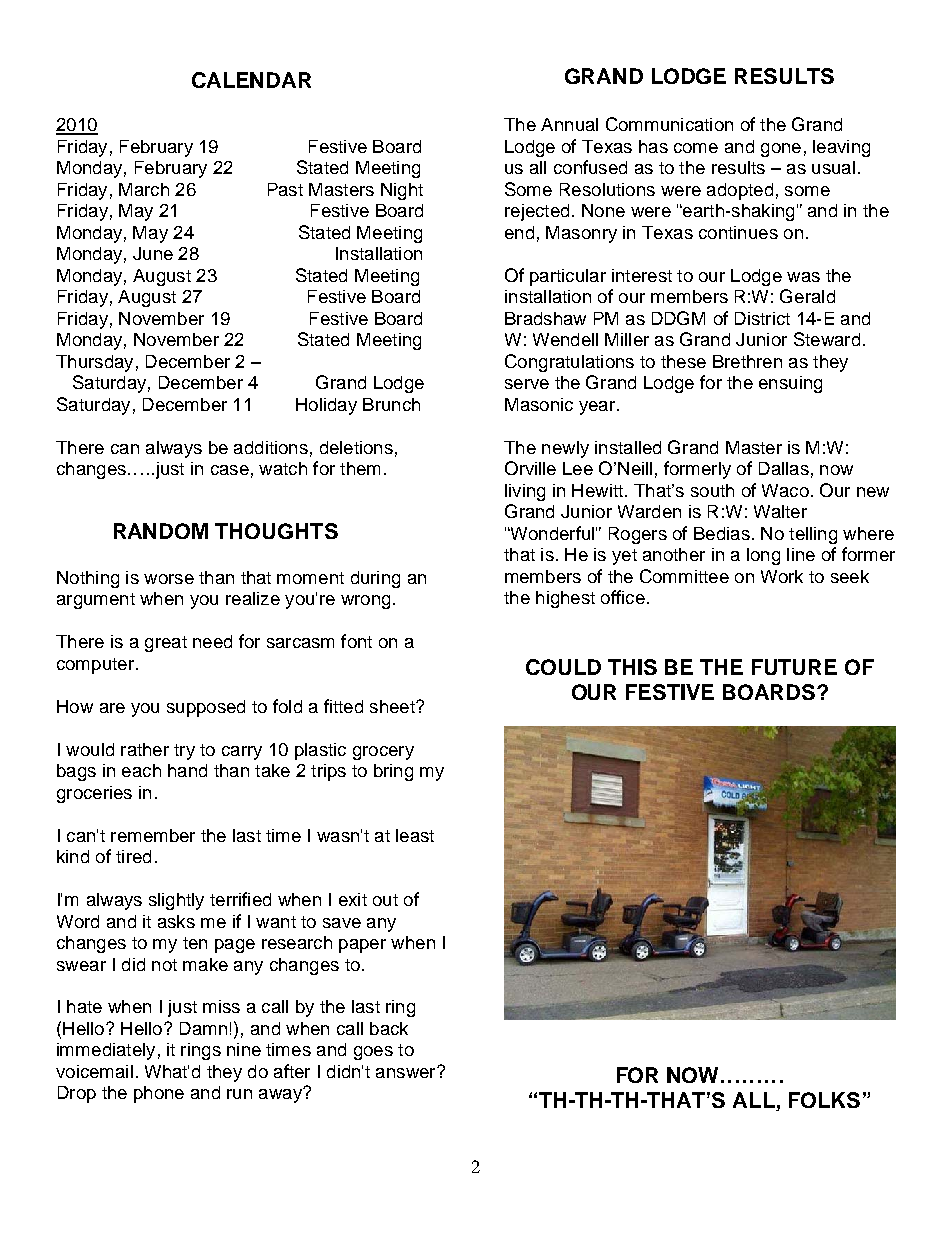 Image resolution: width=952 pixels, height=1233 pixels. Describe the element at coordinates (407, 1072) in the page. I see `answer` at that location.
